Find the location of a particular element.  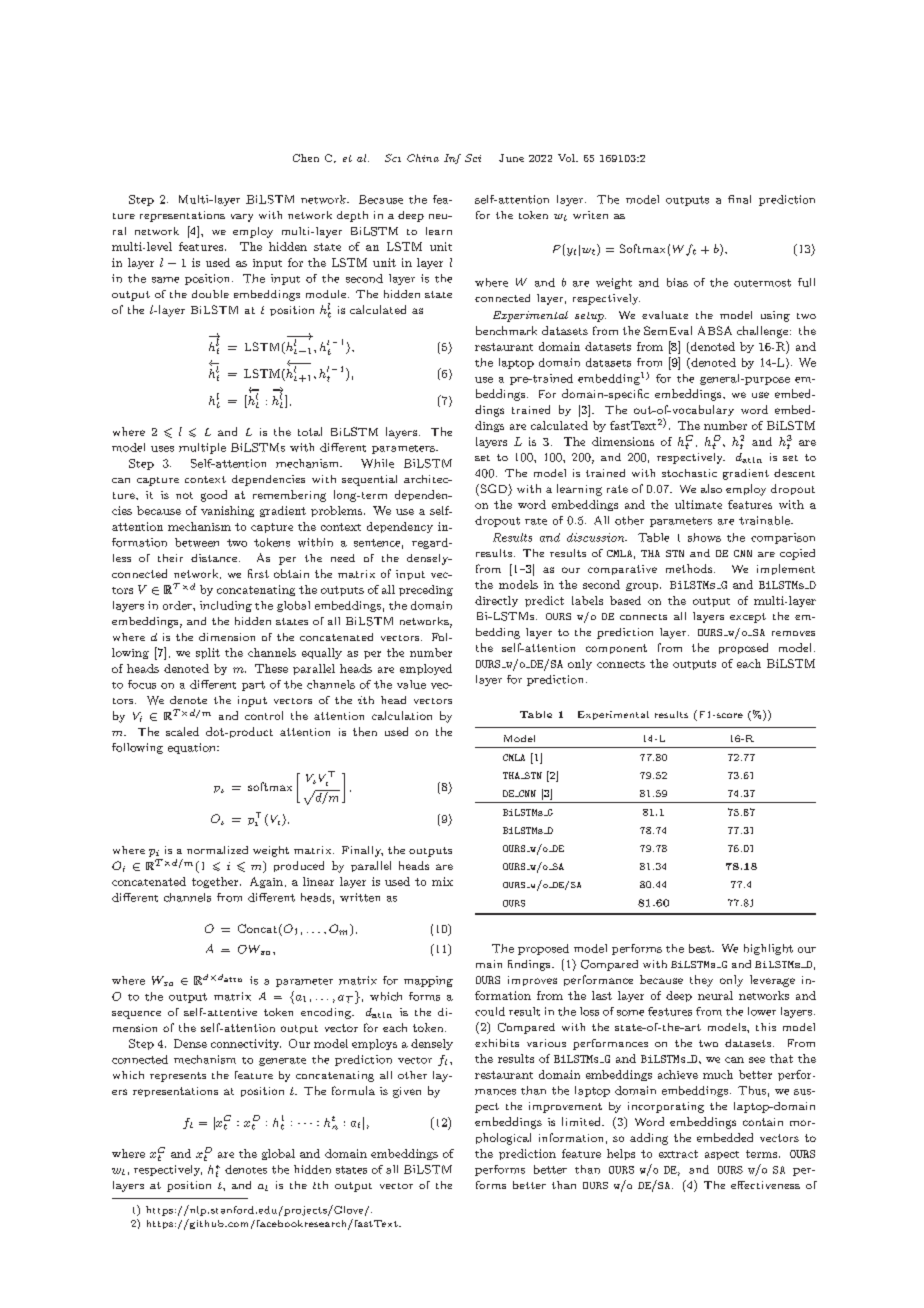

represents is located at coordinates (178, 1077).
